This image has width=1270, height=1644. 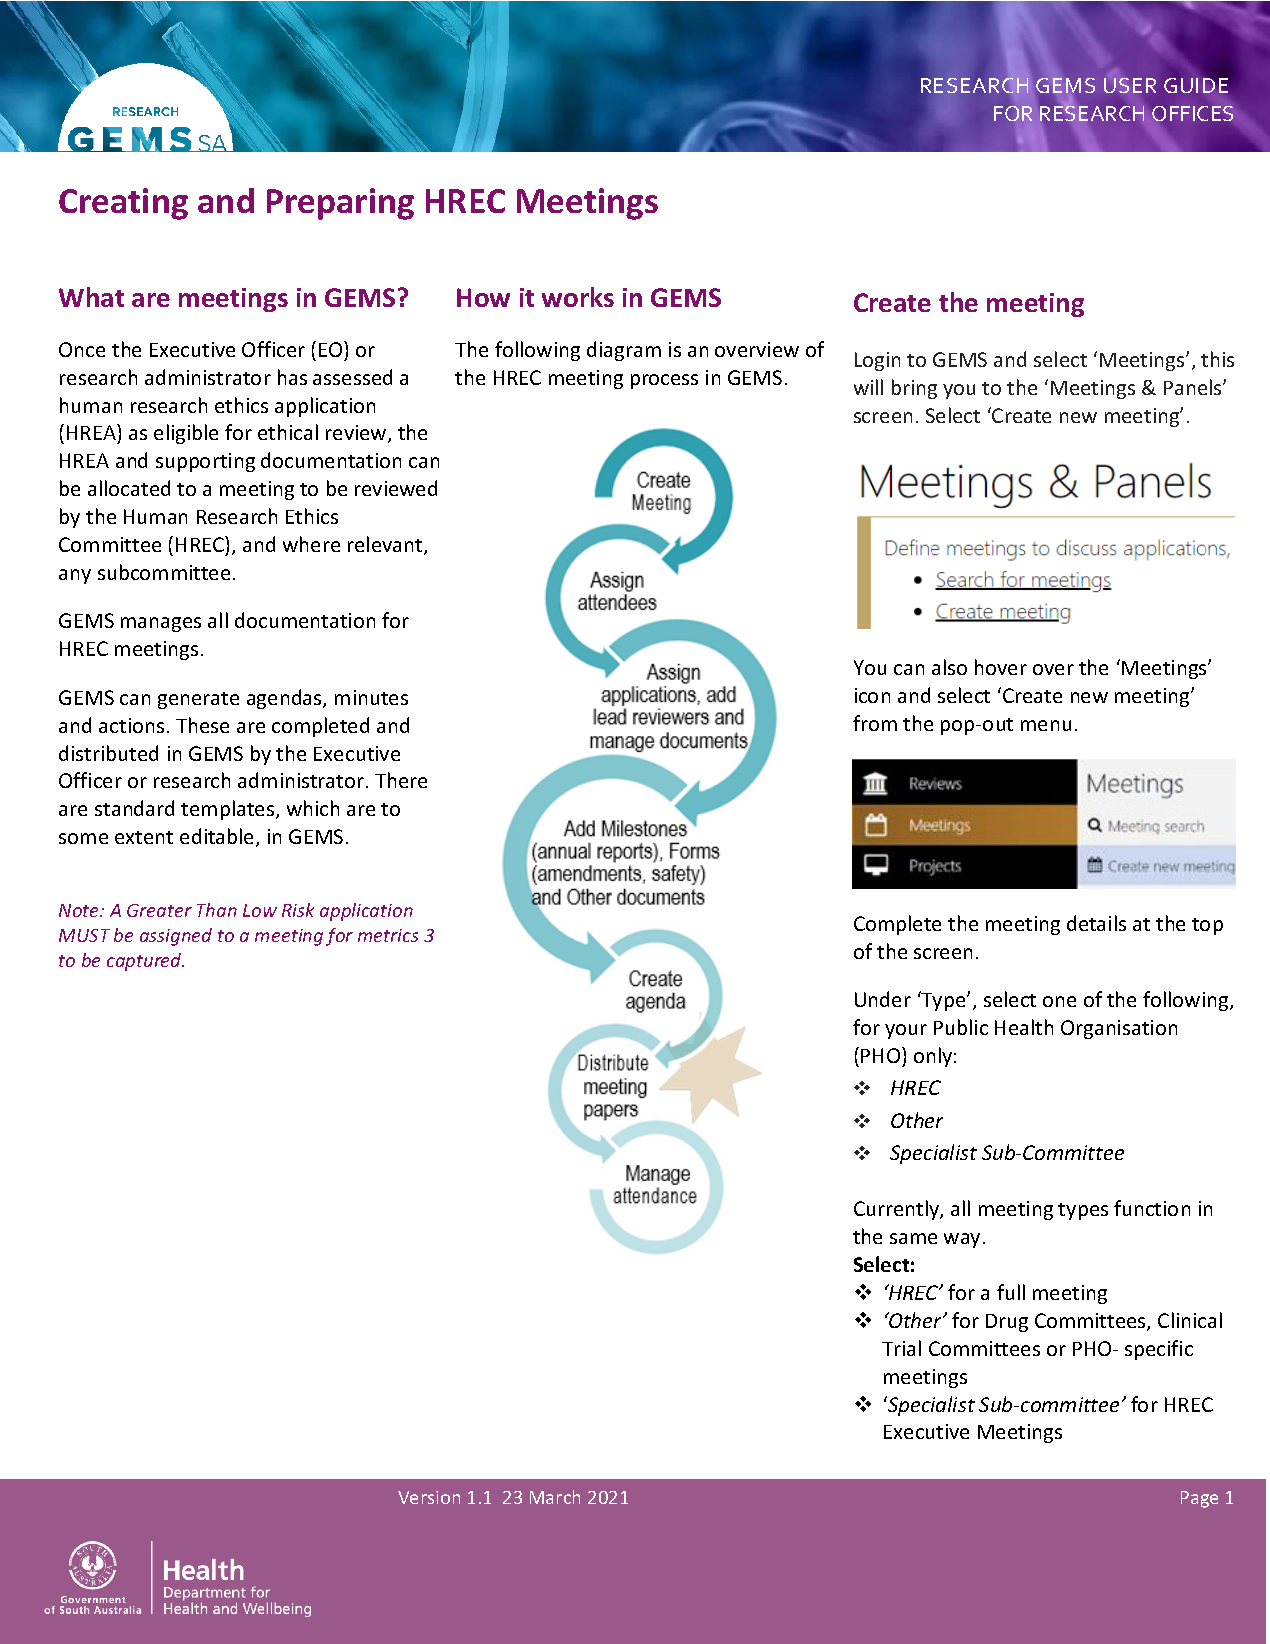 I want to click on manages, so click(x=161, y=624).
